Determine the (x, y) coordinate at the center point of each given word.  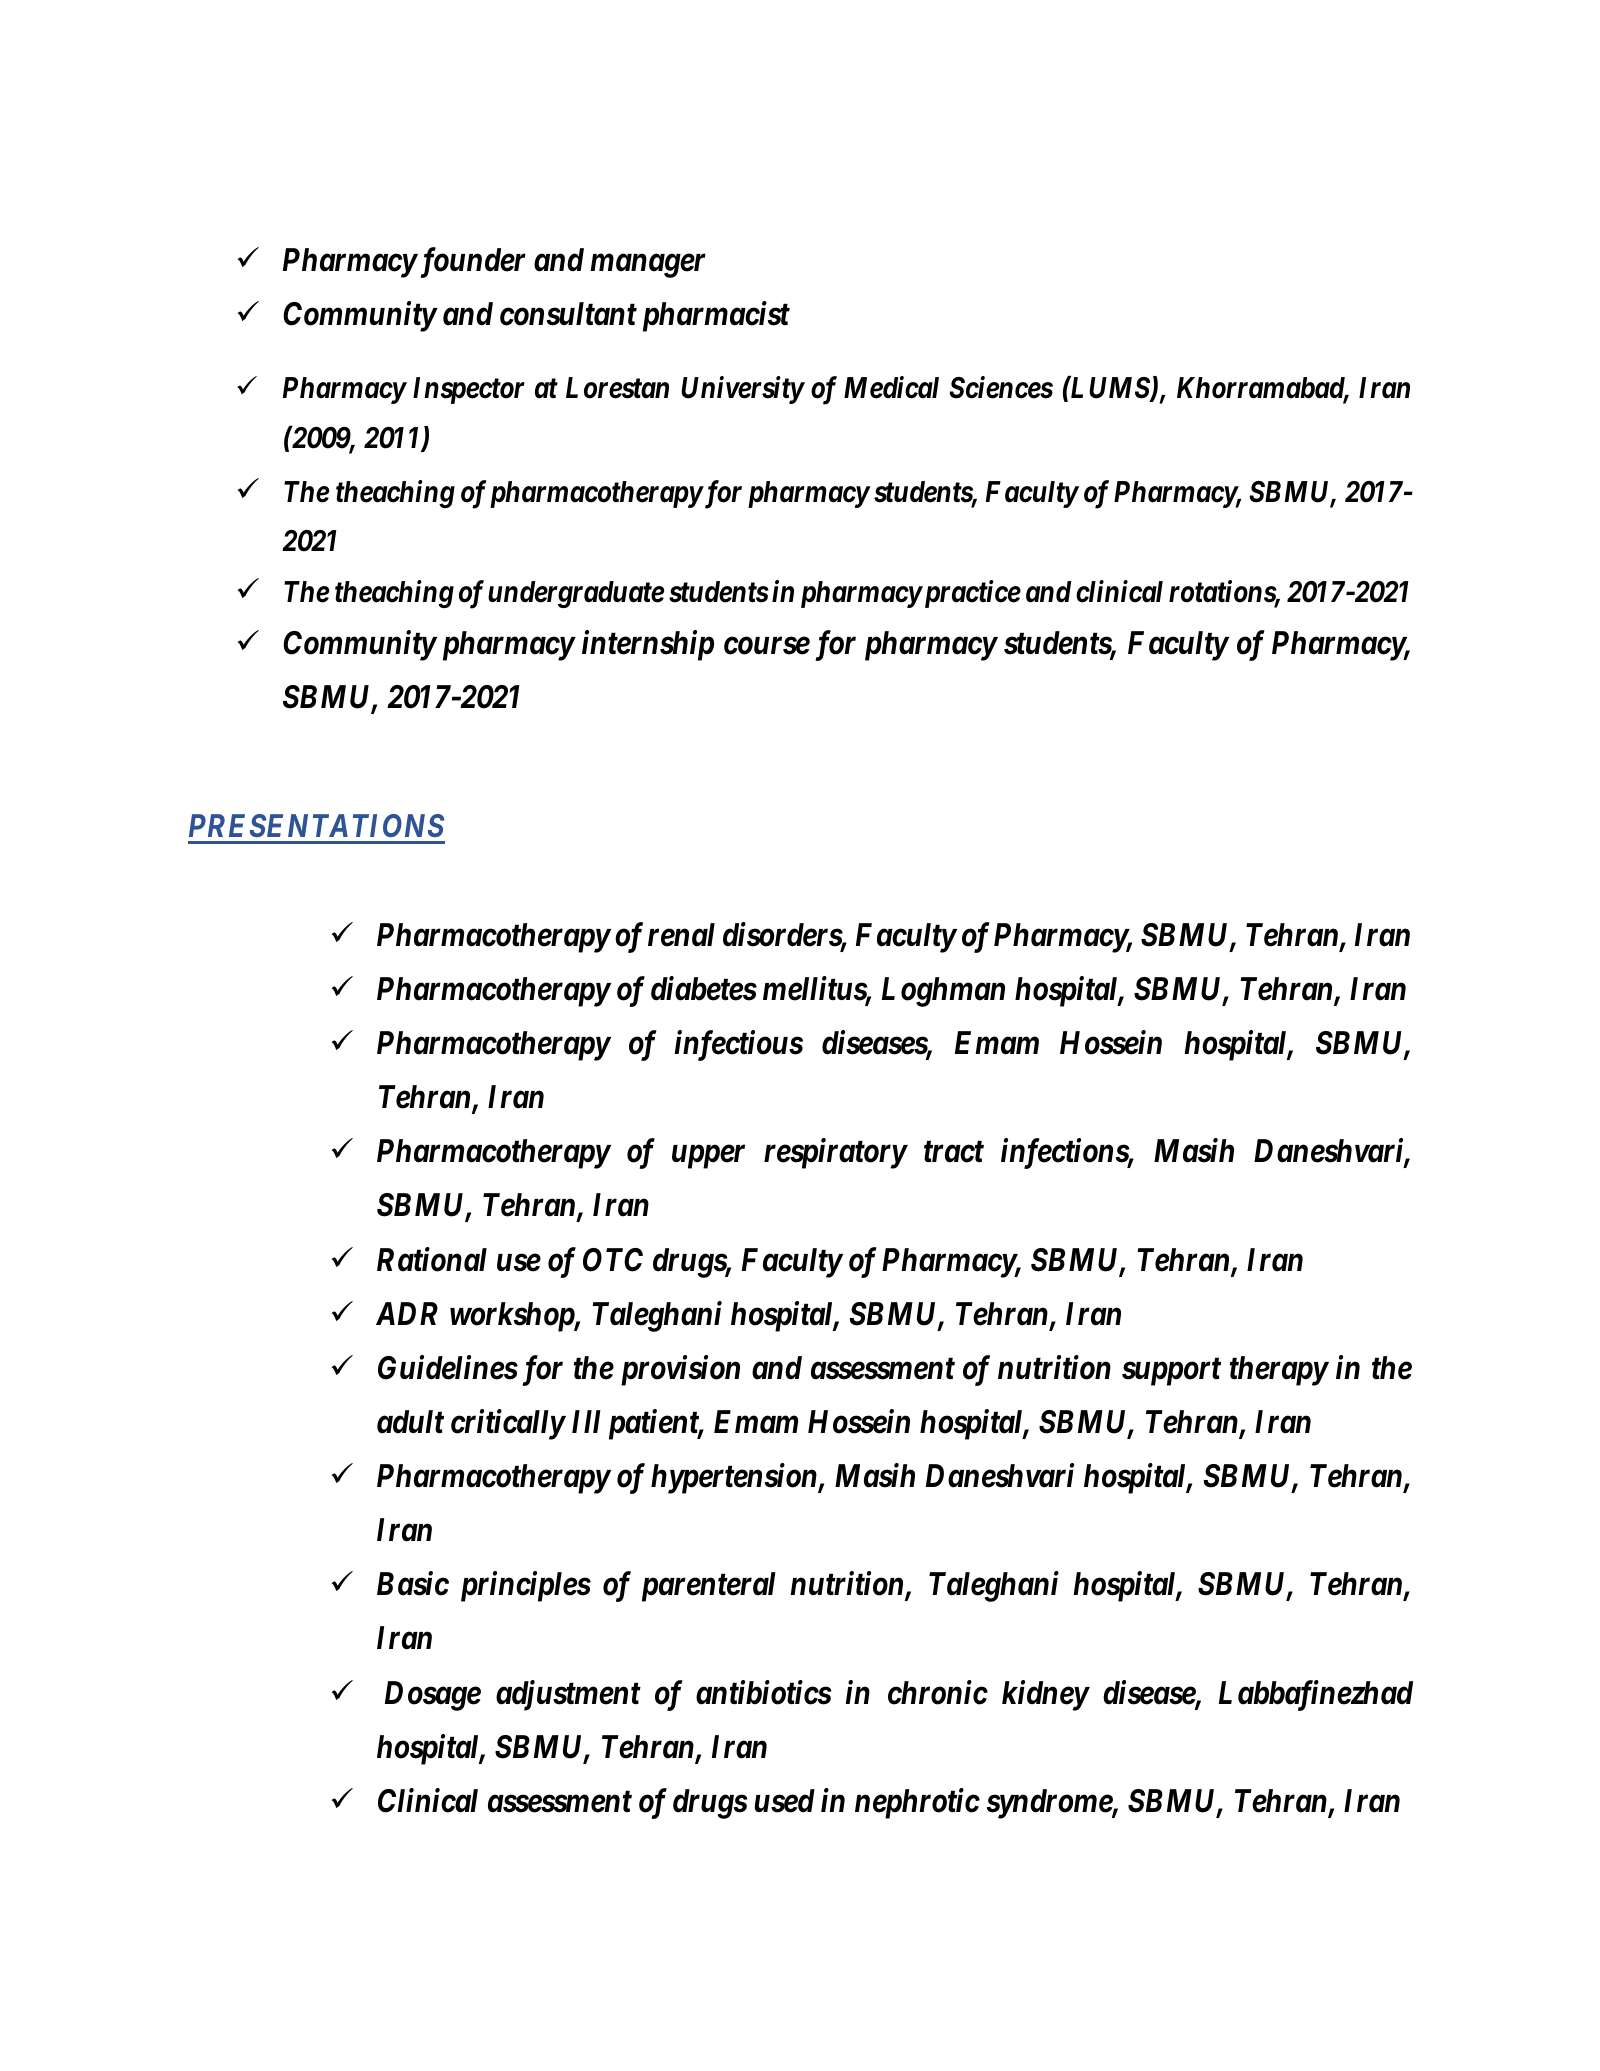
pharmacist (716, 316)
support (1171, 1372)
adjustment (568, 1695)
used (785, 1801)
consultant (568, 314)
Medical (891, 387)
